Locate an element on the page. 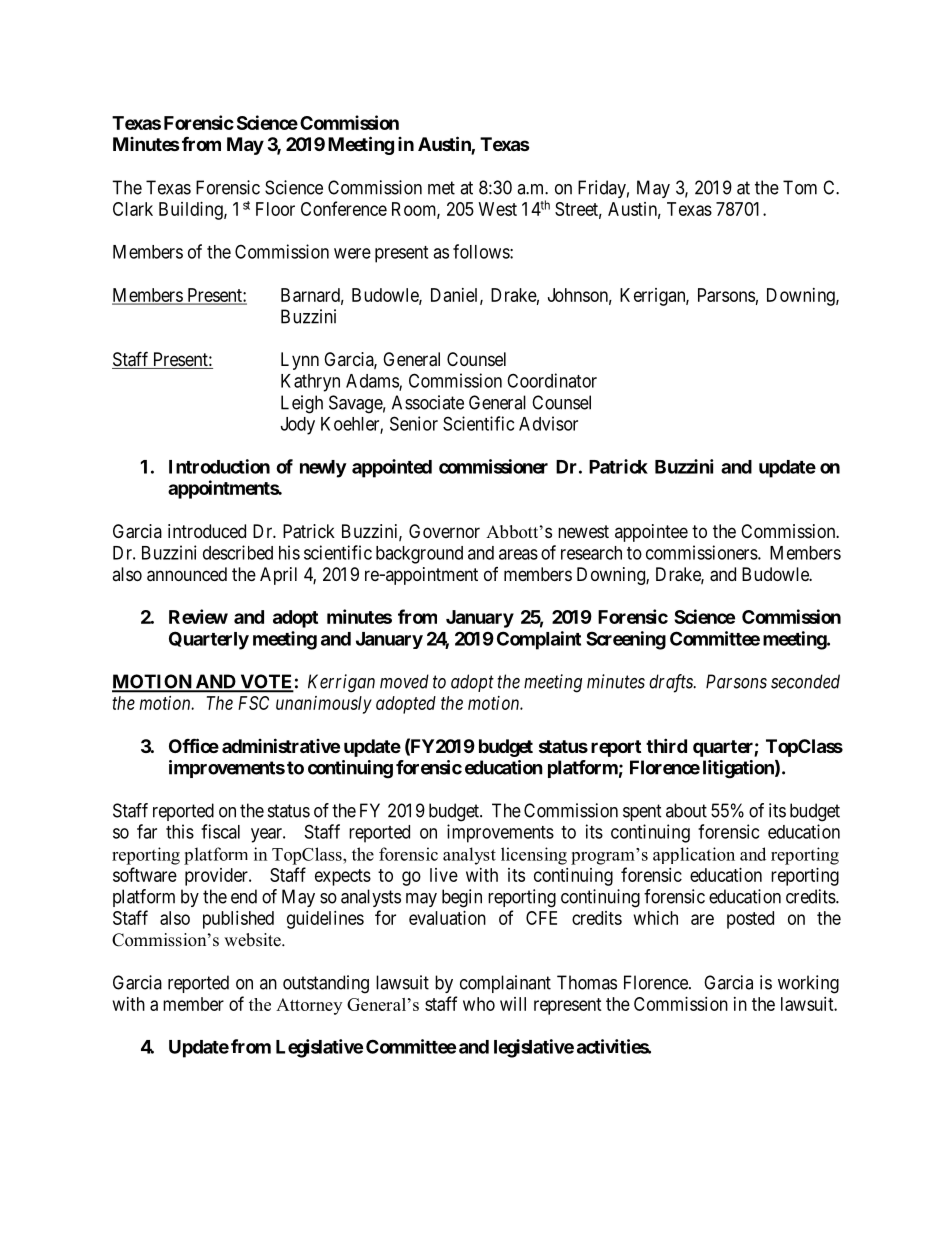  Tom is located at coordinates (800, 187).
